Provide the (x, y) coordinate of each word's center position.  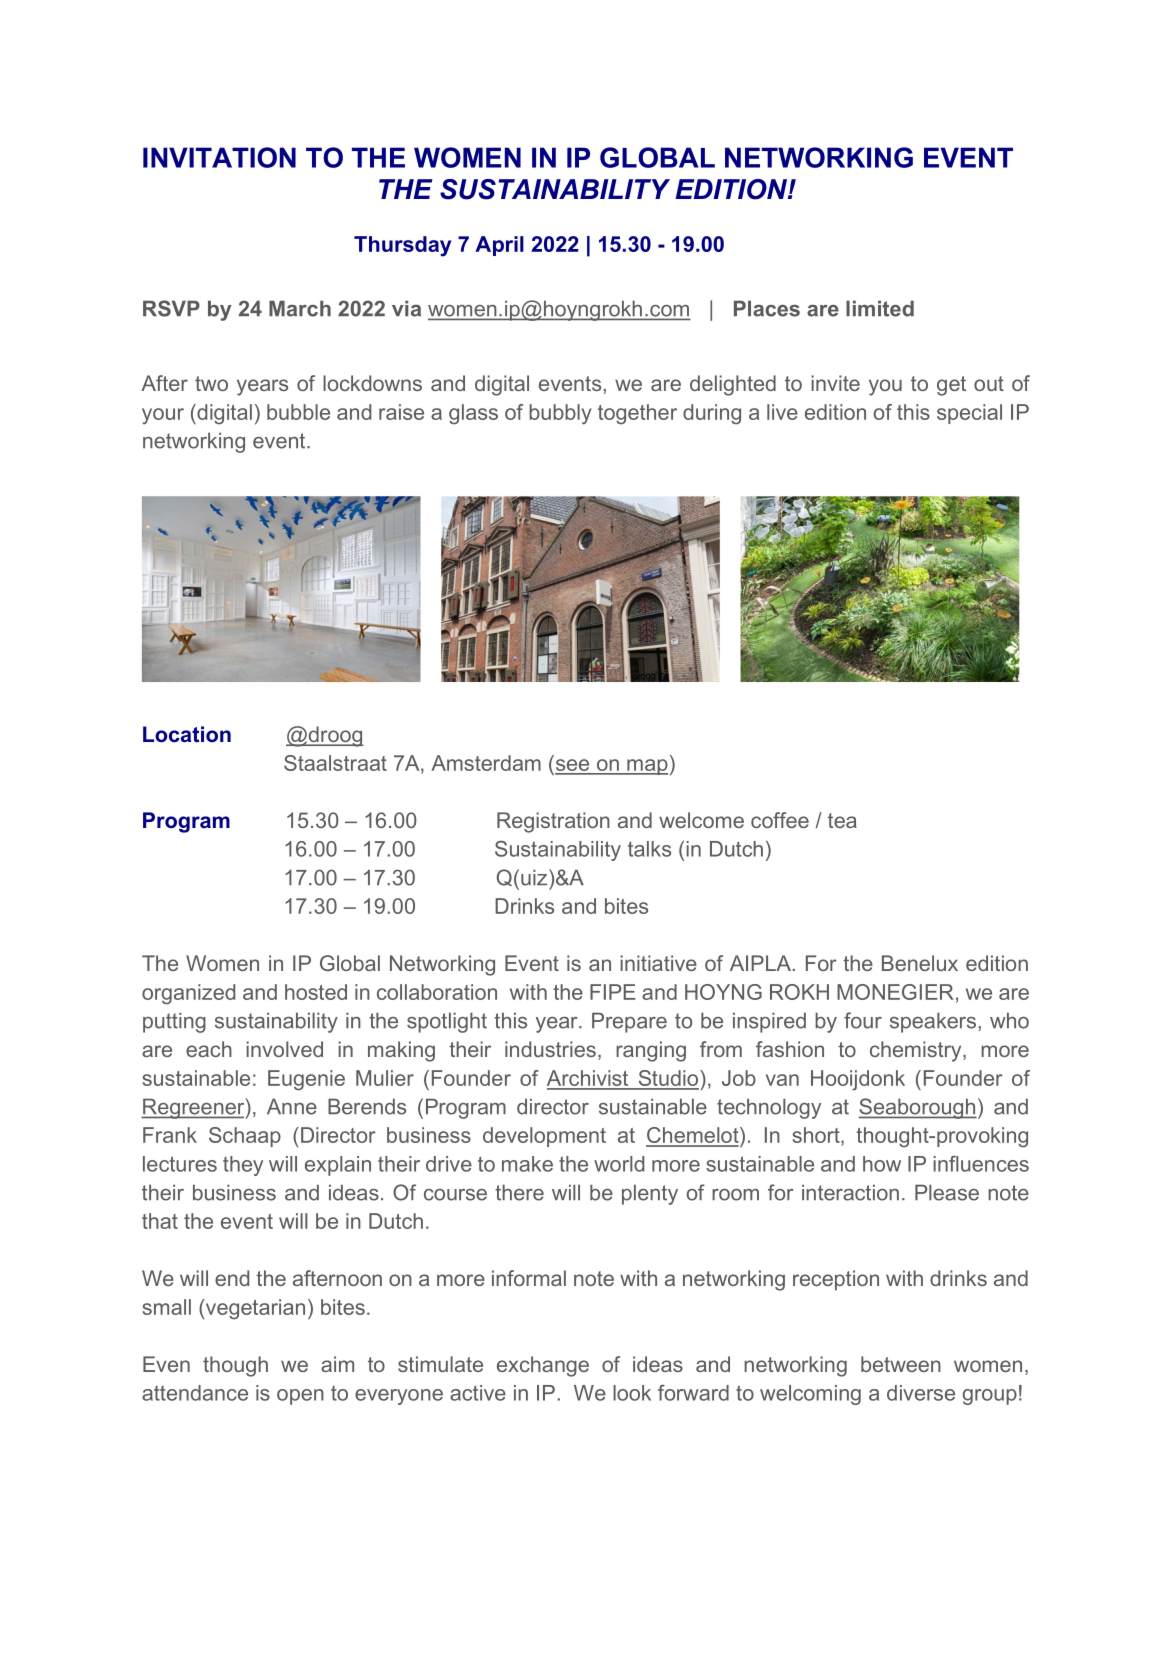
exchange (543, 1366)
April (499, 246)
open (300, 1397)
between (901, 1364)
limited (880, 308)
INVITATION (219, 157)
